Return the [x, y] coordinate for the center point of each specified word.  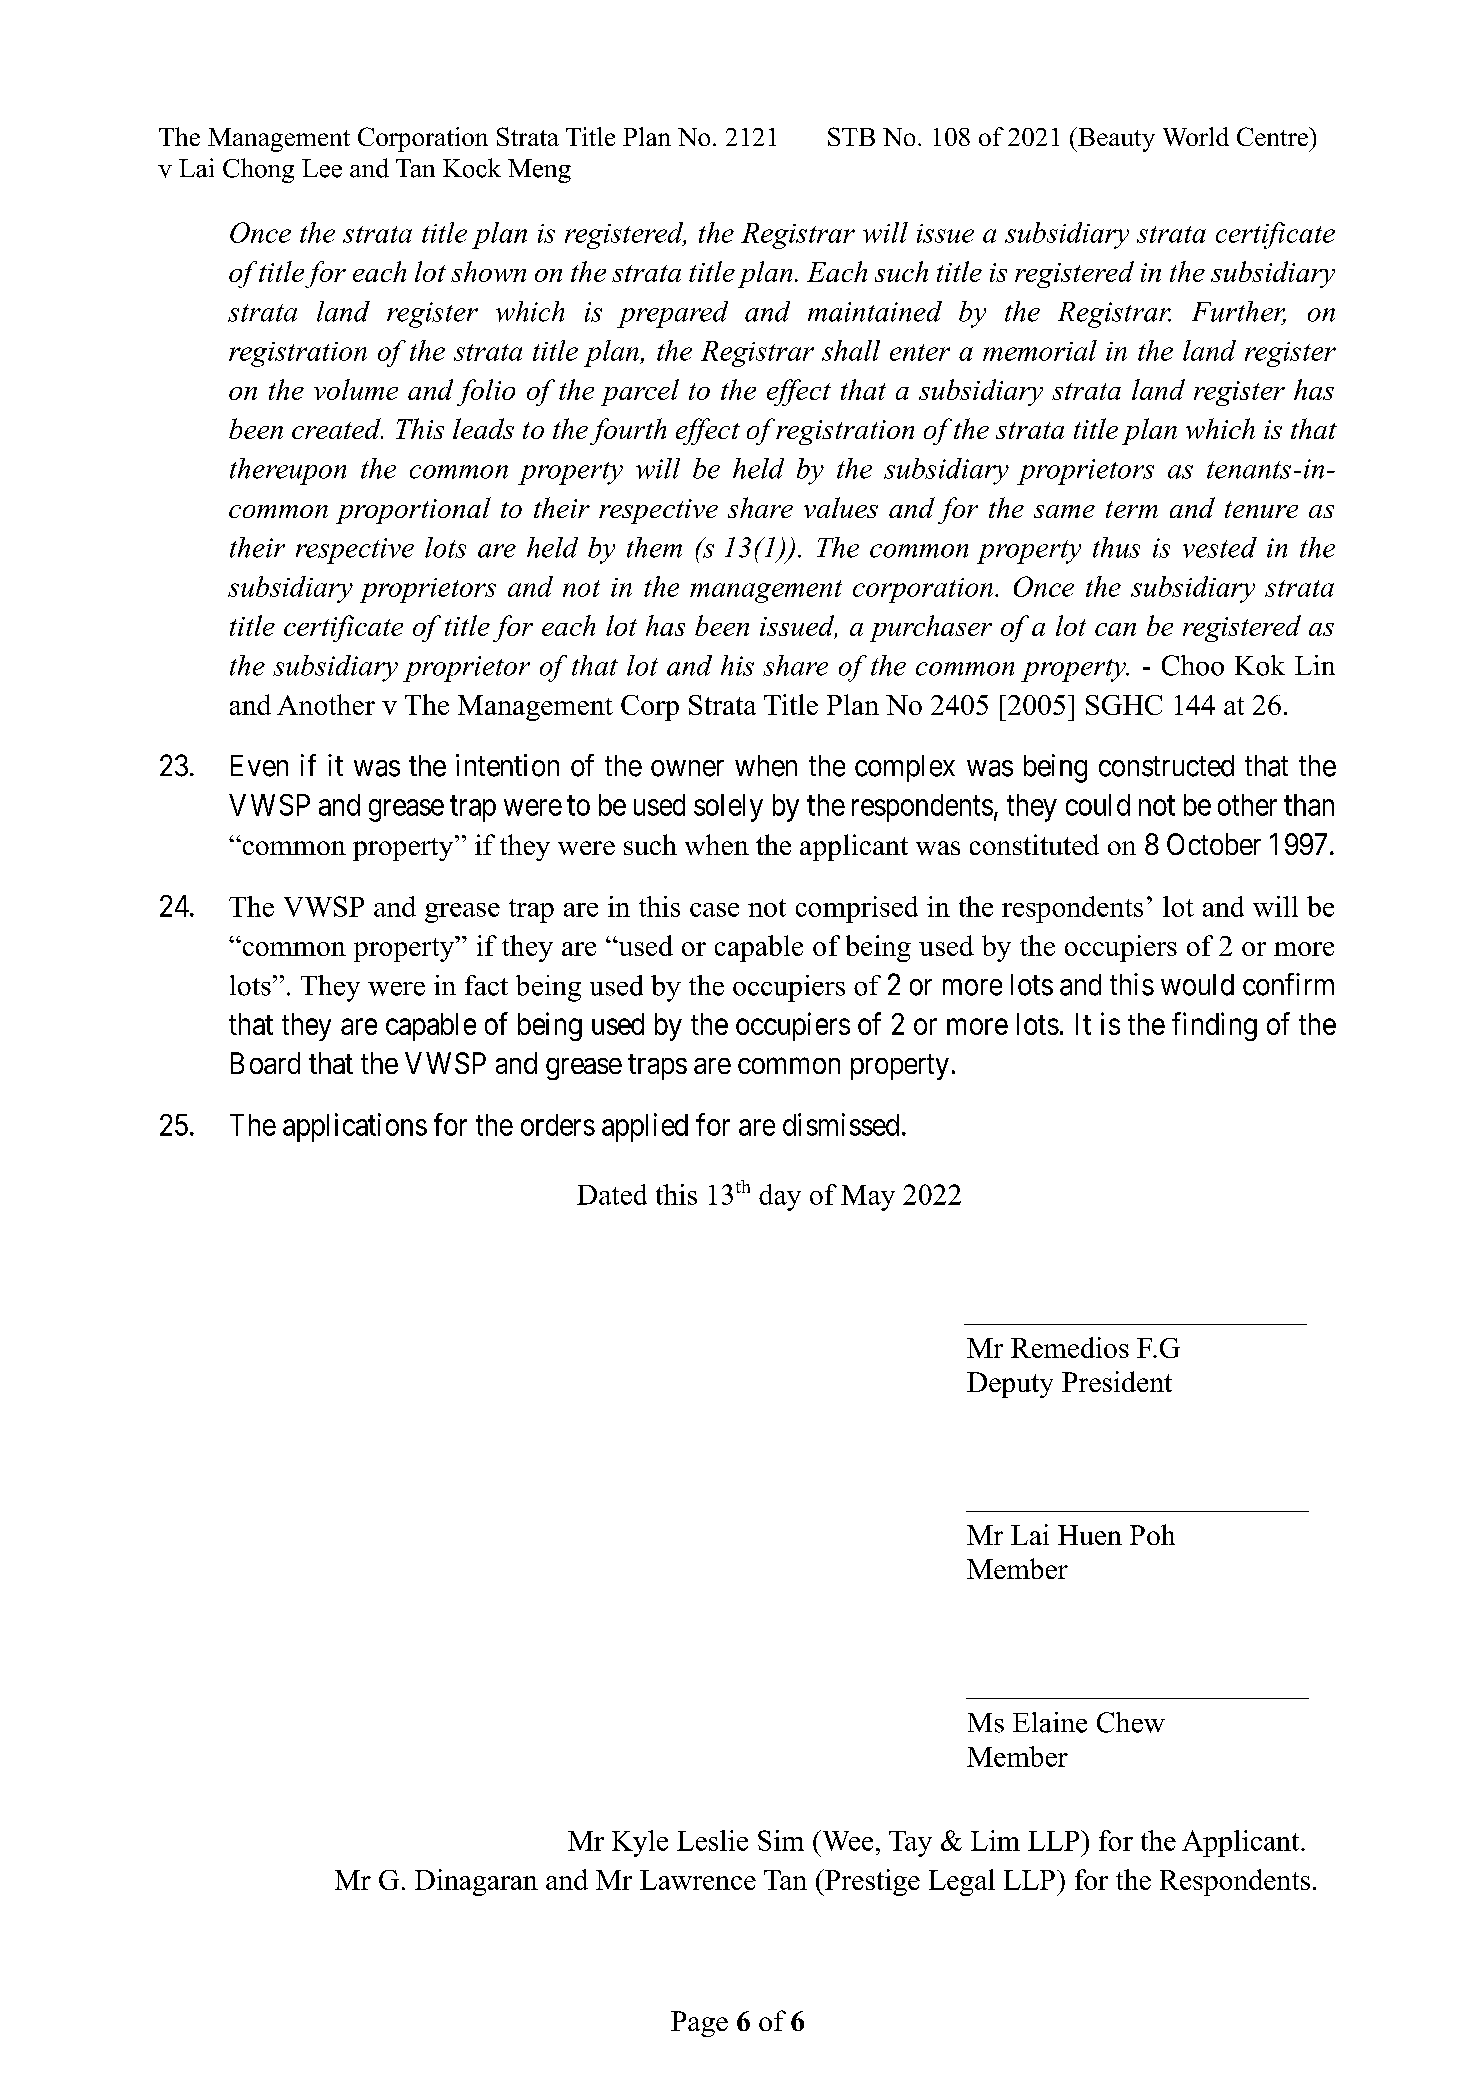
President [1117, 1381]
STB [851, 136]
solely [728, 808]
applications [355, 1127]
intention [507, 765]
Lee [322, 168]
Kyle [640, 1843]
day [780, 1197]
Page [699, 2024]
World [1196, 136]
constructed [1166, 766]
